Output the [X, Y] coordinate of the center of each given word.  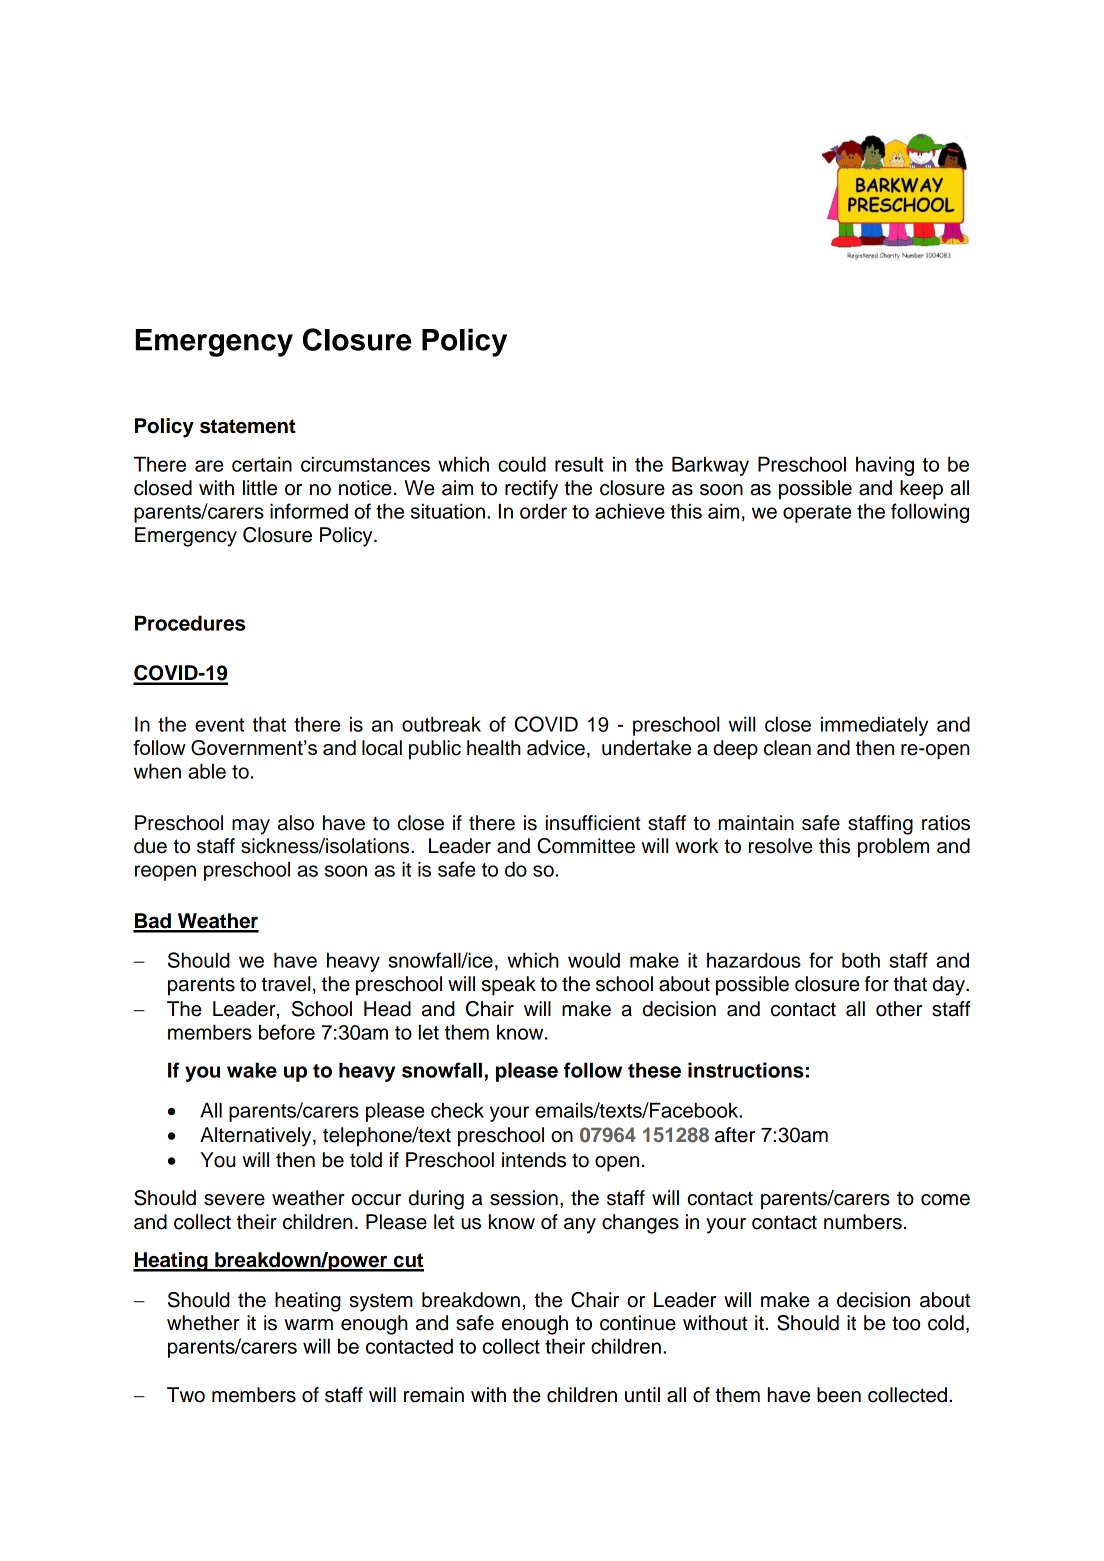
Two [186, 1395]
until [642, 1395]
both [861, 960]
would [594, 960]
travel [285, 984]
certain [262, 464]
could [522, 464]
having [885, 466]
